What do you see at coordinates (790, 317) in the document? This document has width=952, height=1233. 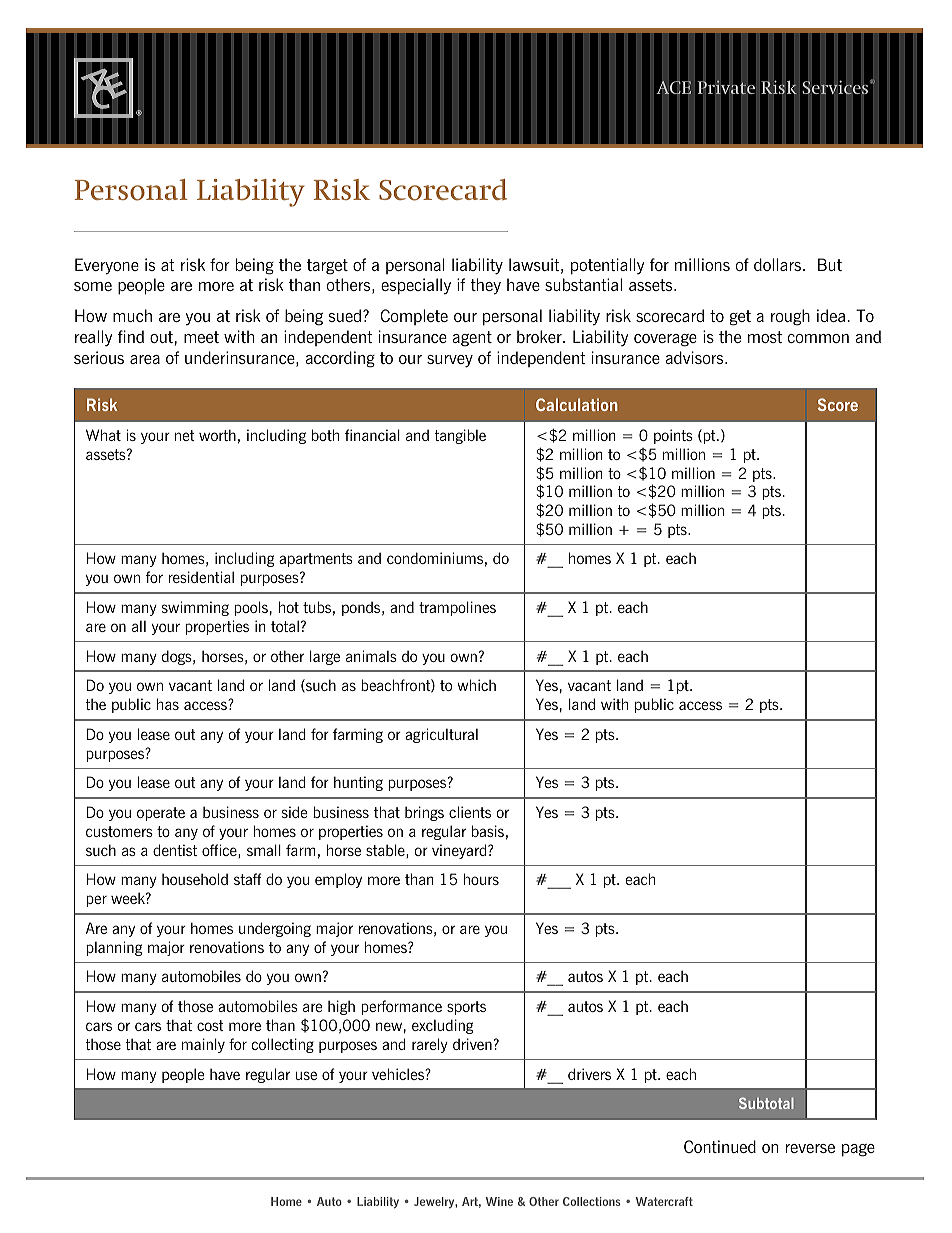 I see `rough` at bounding box center [790, 317].
